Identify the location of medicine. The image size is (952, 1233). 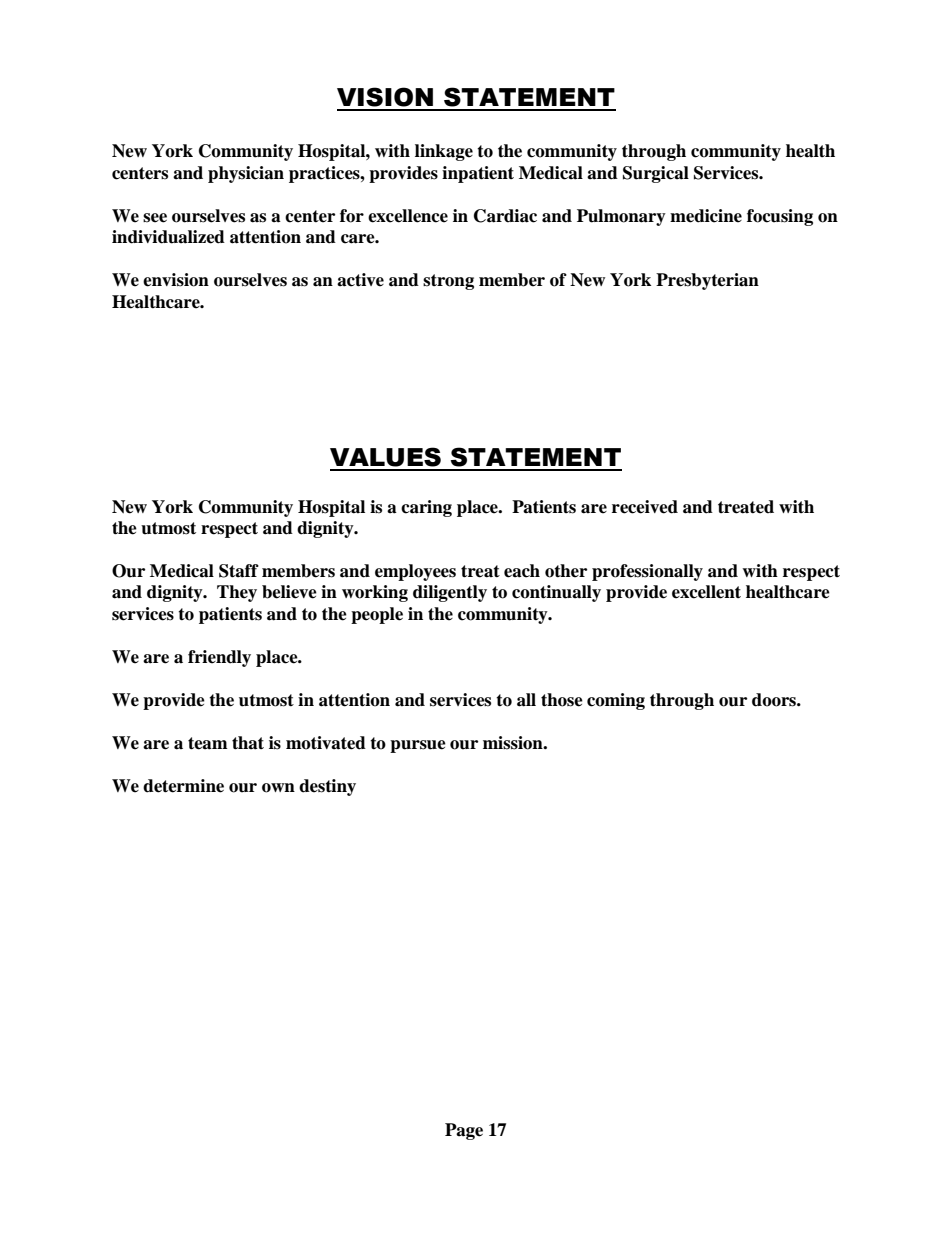
(706, 216).
